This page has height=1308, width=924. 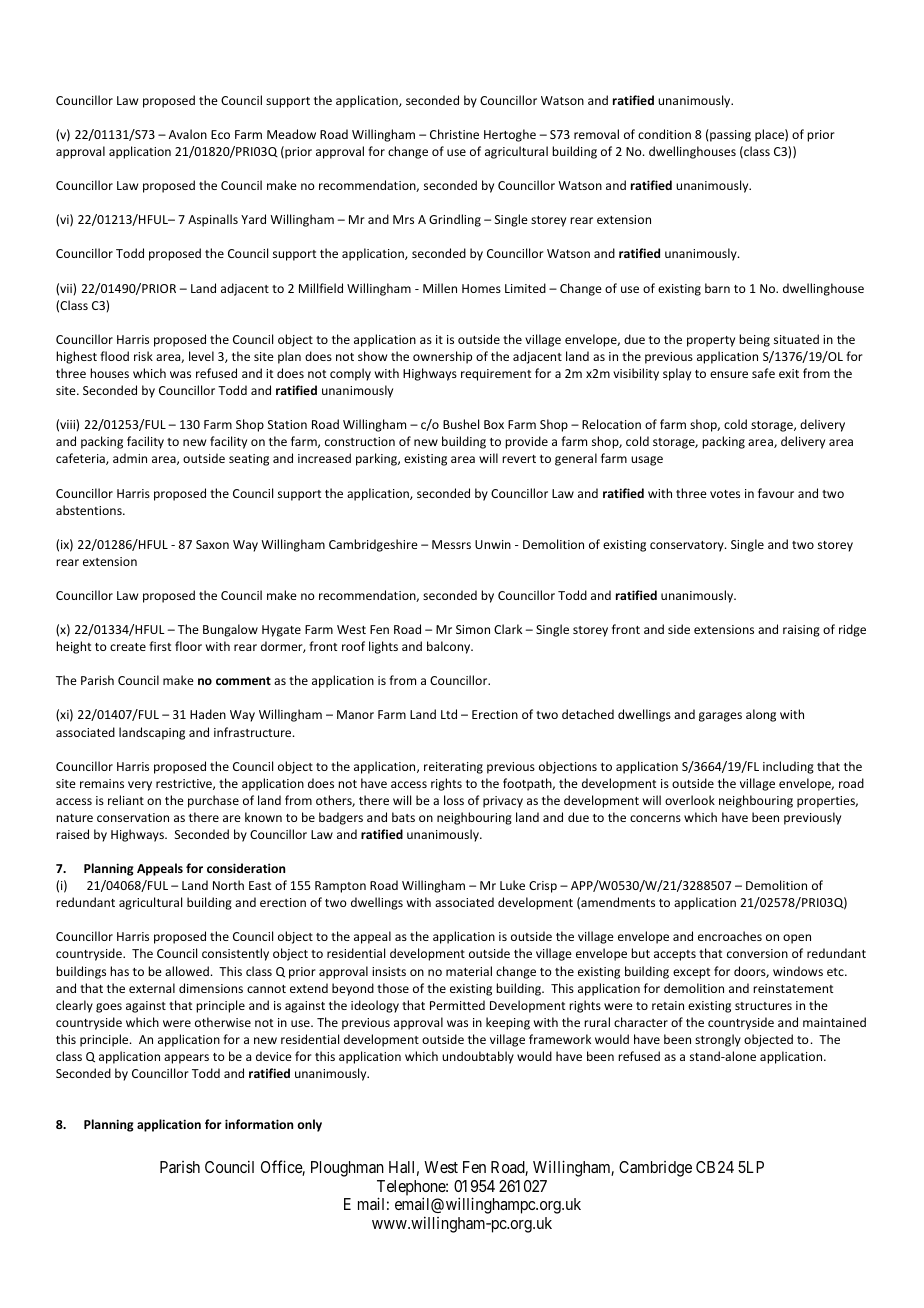 I want to click on admin, so click(x=130, y=458).
